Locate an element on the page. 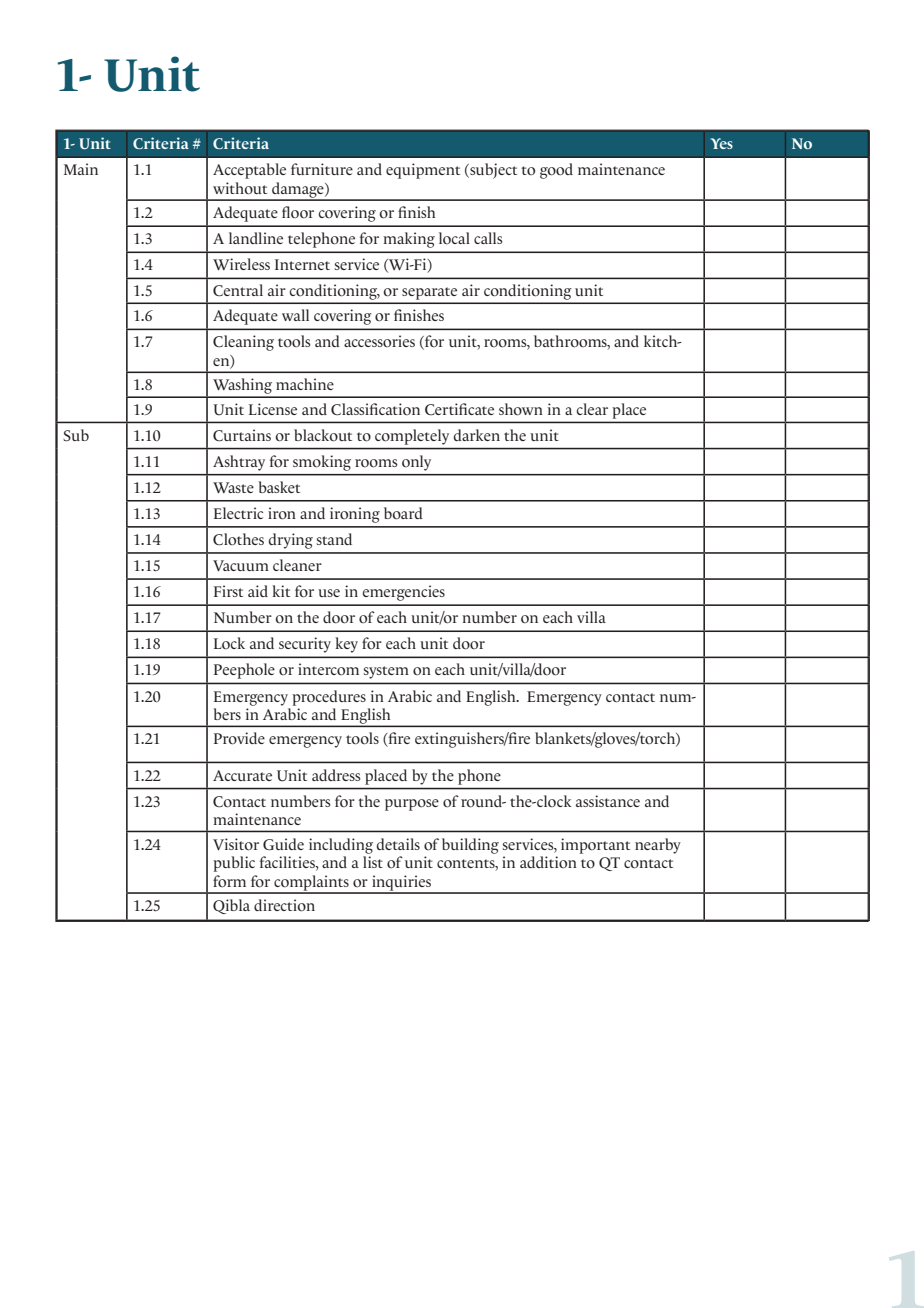  clear is located at coordinates (592, 409).
